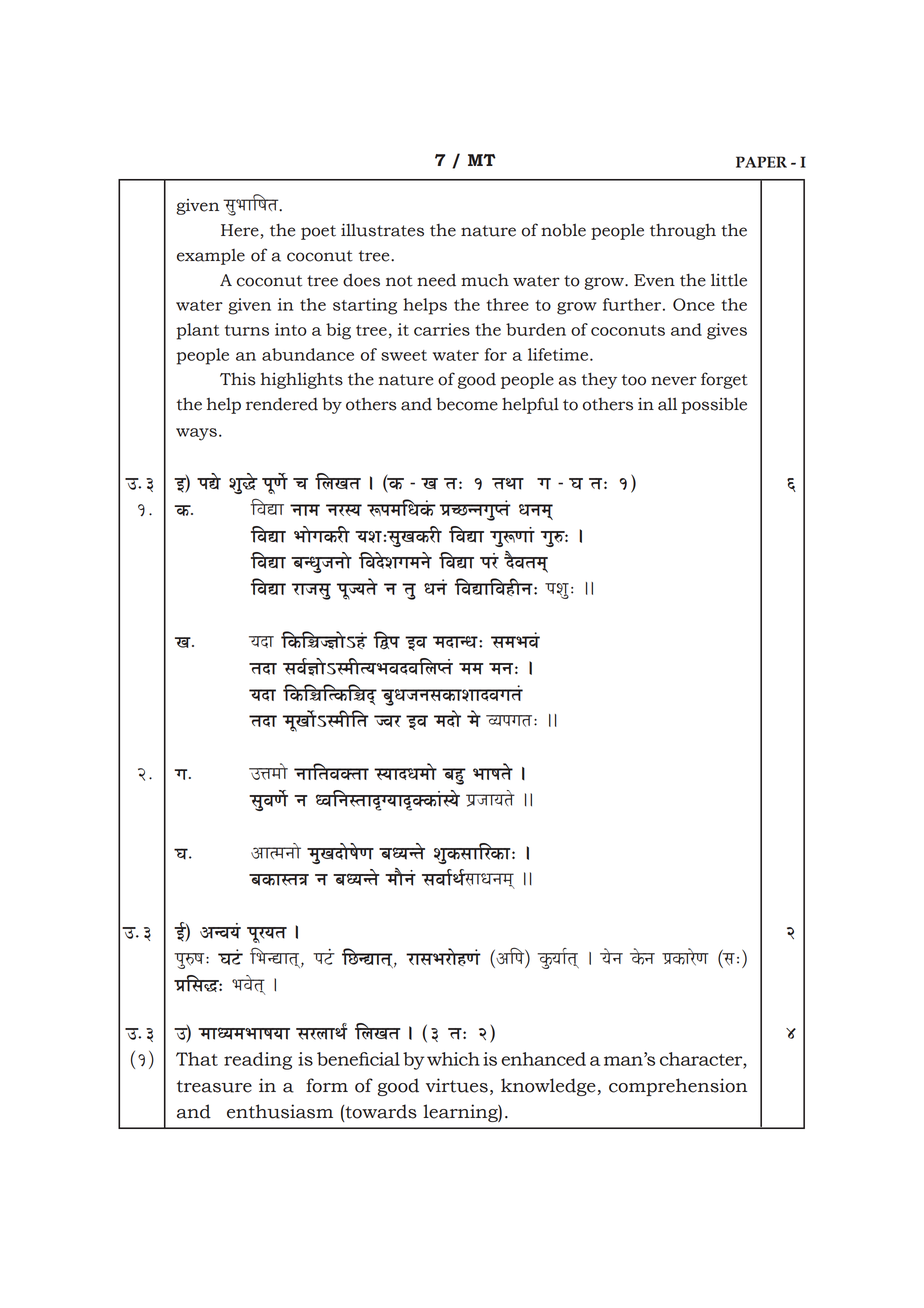 Image resolution: width=924 pixels, height=1308 pixels. Describe the element at coordinates (409, 591) in the screenshot. I see `leg` at that location.
